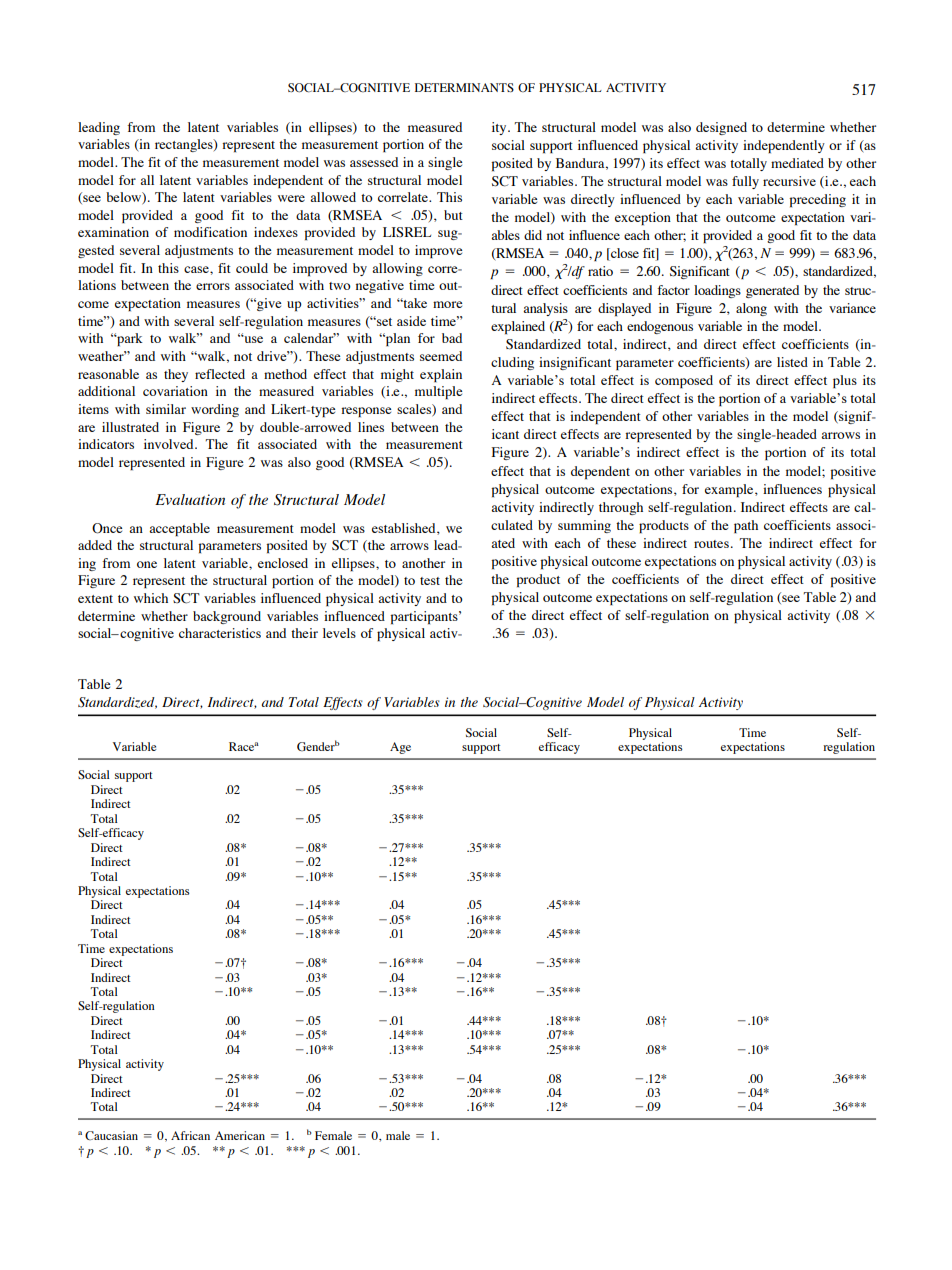  I want to click on were, so click(291, 198).
